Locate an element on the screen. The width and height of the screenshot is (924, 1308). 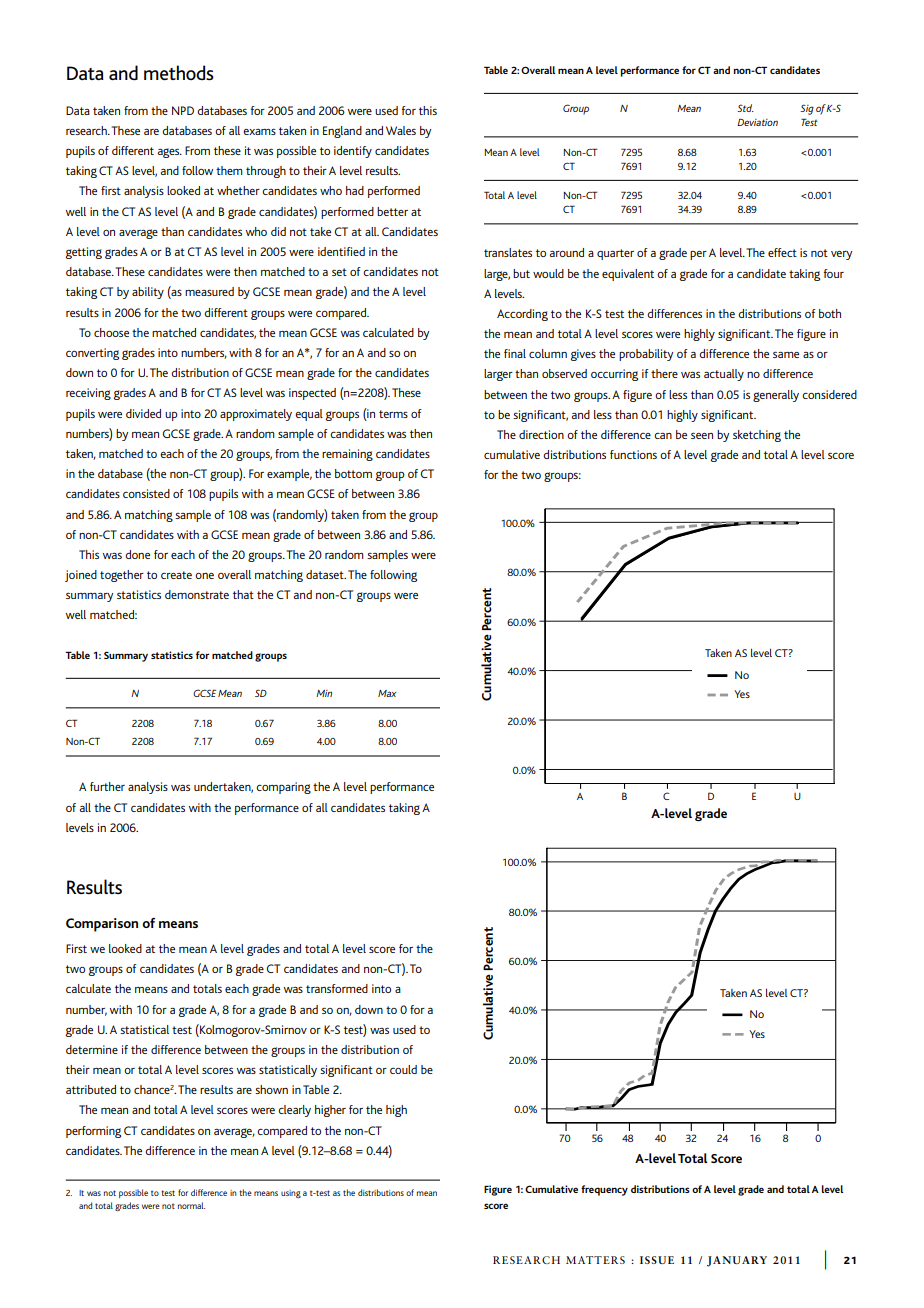
Std is located at coordinates (745, 108).
